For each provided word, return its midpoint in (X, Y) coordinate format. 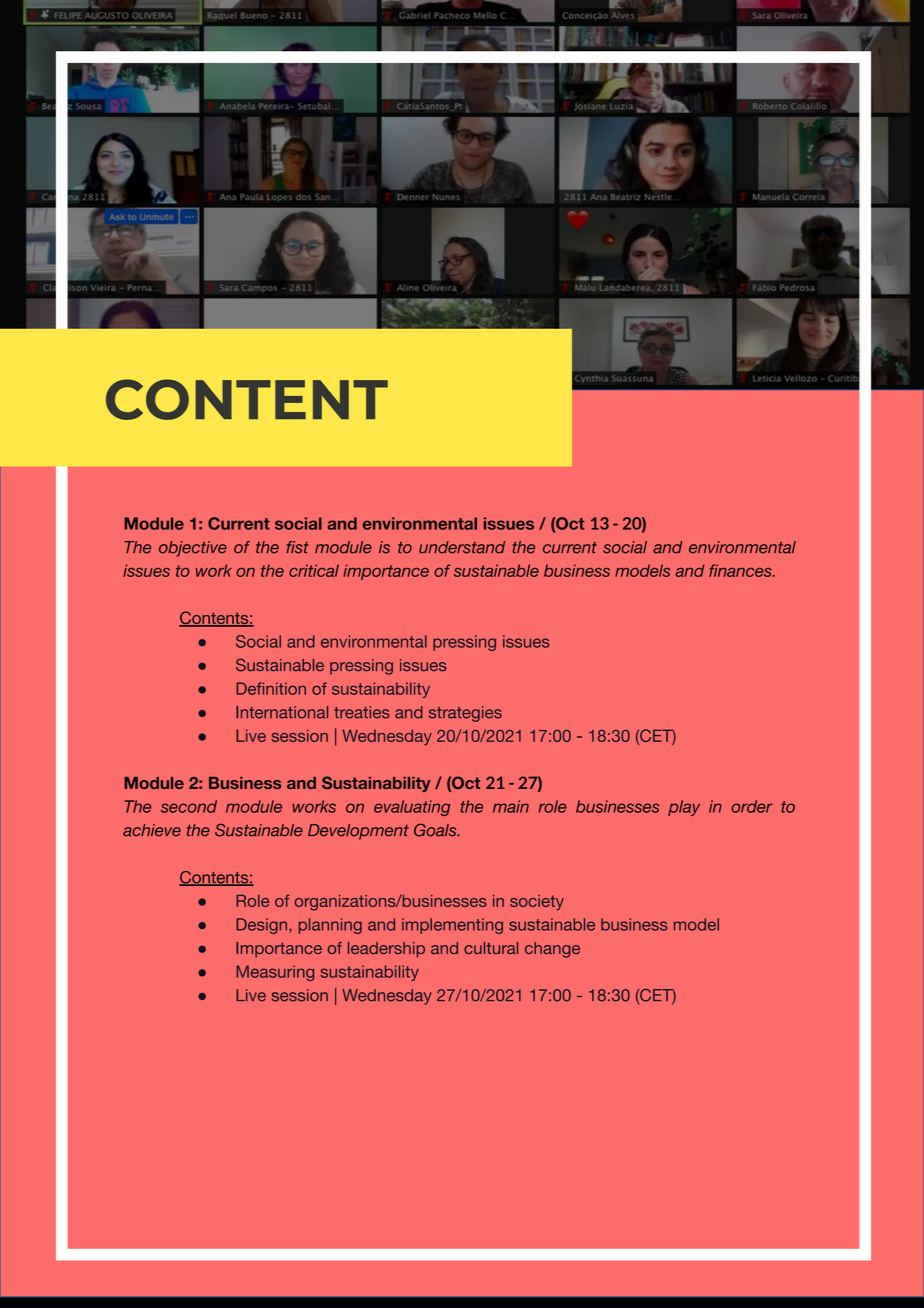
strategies (465, 714)
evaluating (412, 808)
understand (462, 547)
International (282, 712)
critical (314, 570)
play (684, 808)
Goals (436, 830)
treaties (362, 712)
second (189, 806)
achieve (152, 830)
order (752, 806)
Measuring (275, 973)
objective (193, 549)
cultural (491, 948)
